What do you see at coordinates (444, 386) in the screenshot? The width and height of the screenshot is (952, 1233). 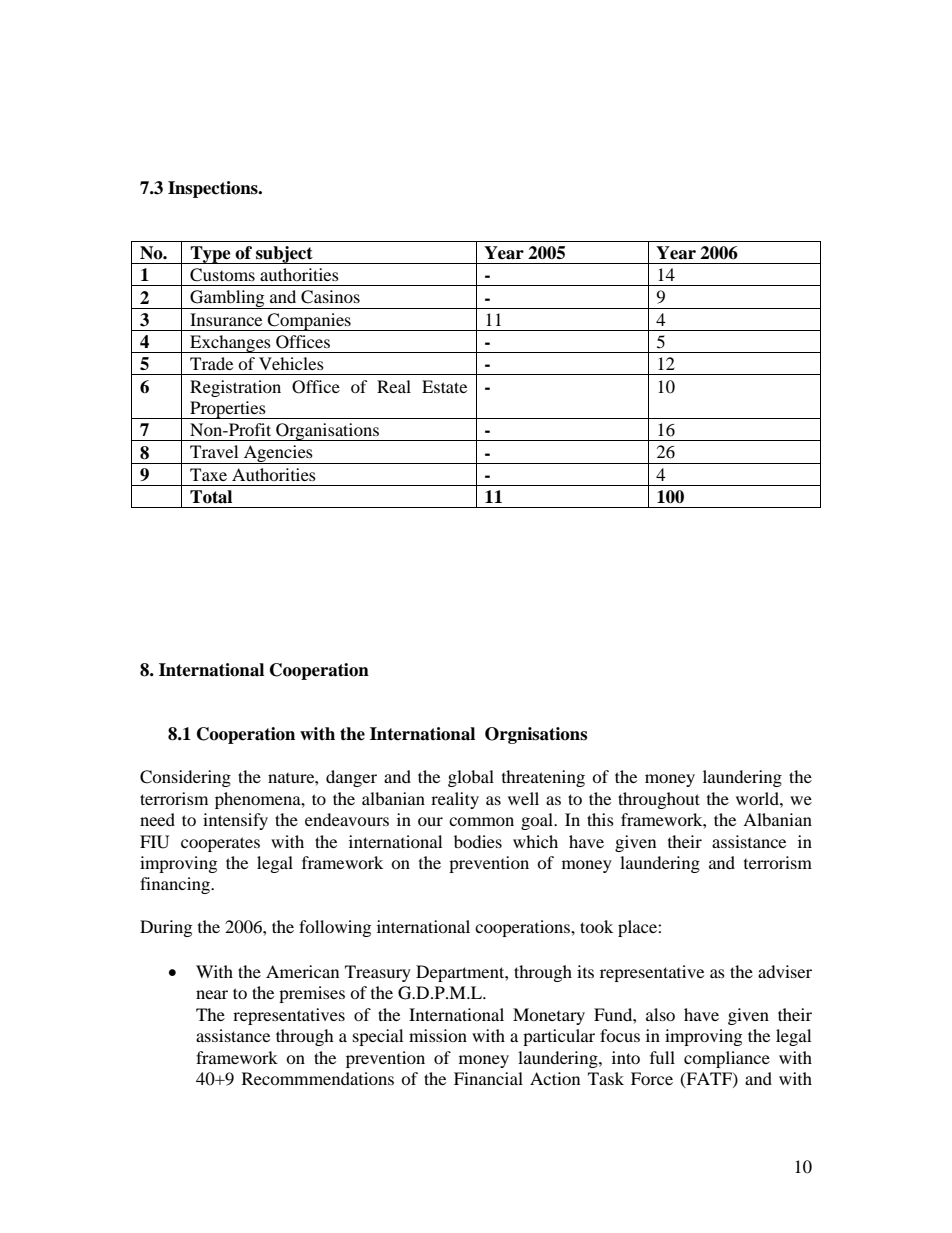 I see `Estate` at bounding box center [444, 386].
